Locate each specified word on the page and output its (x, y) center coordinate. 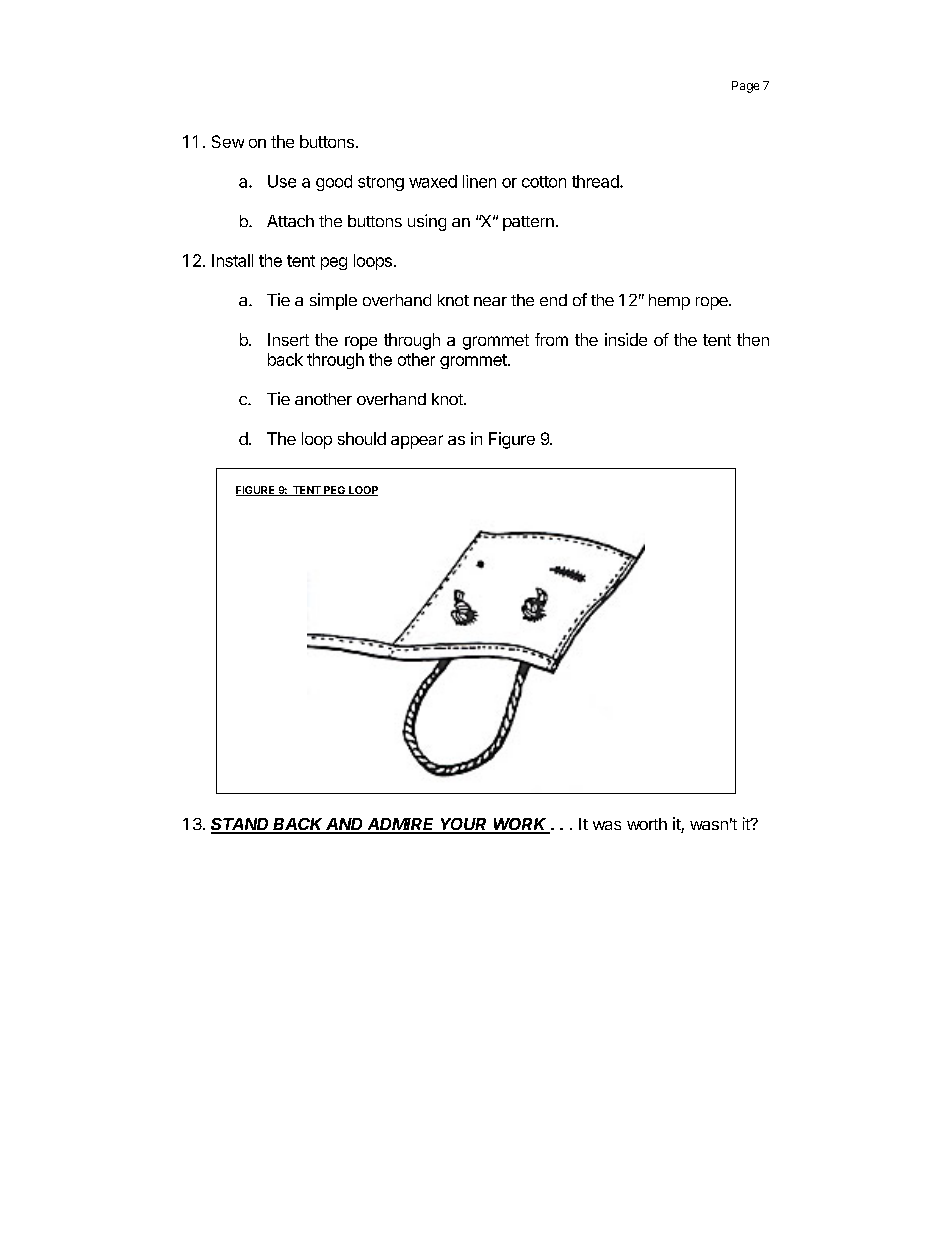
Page (745, 87)
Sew (228, 141)
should (362, 438)
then (753, 339)
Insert (288, 339)
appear (417, 442)
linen (479, 181)
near (490, 301)
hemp (669, 302)
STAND (241, 825)
